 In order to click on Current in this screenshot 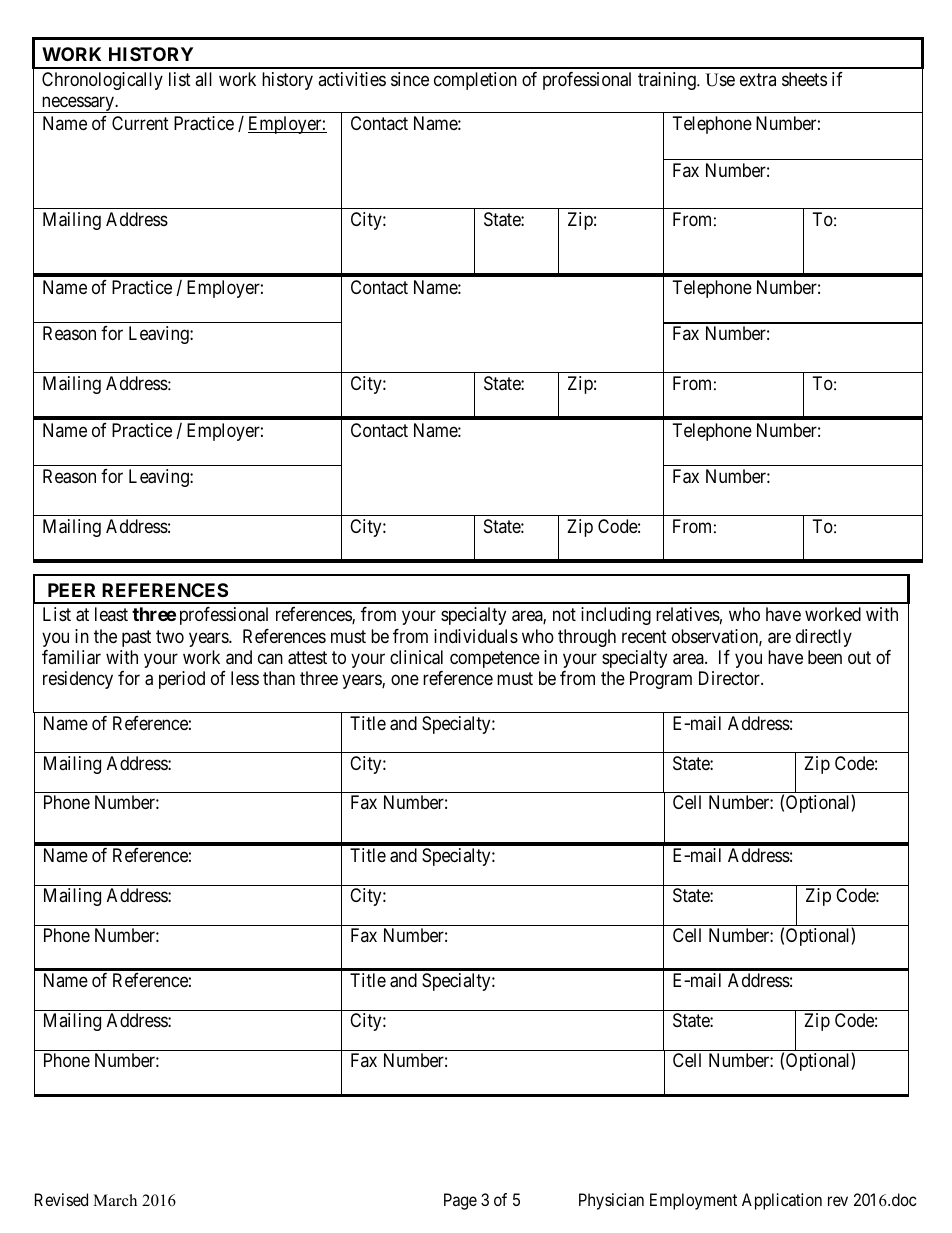, I will do `click(140, 123)`.
